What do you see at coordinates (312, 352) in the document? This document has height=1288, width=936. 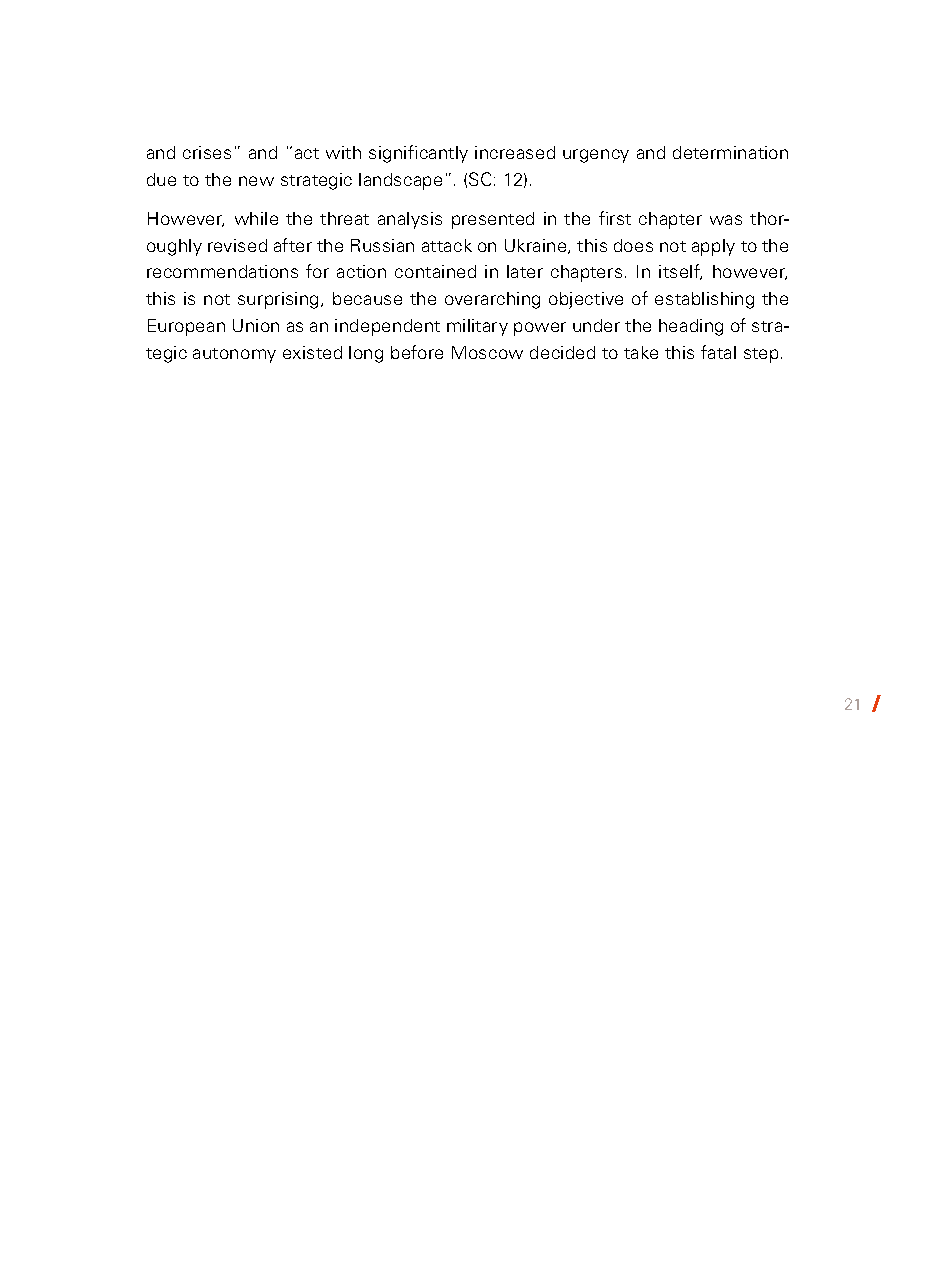 I see `existed` at bounding box center [312, 352].
